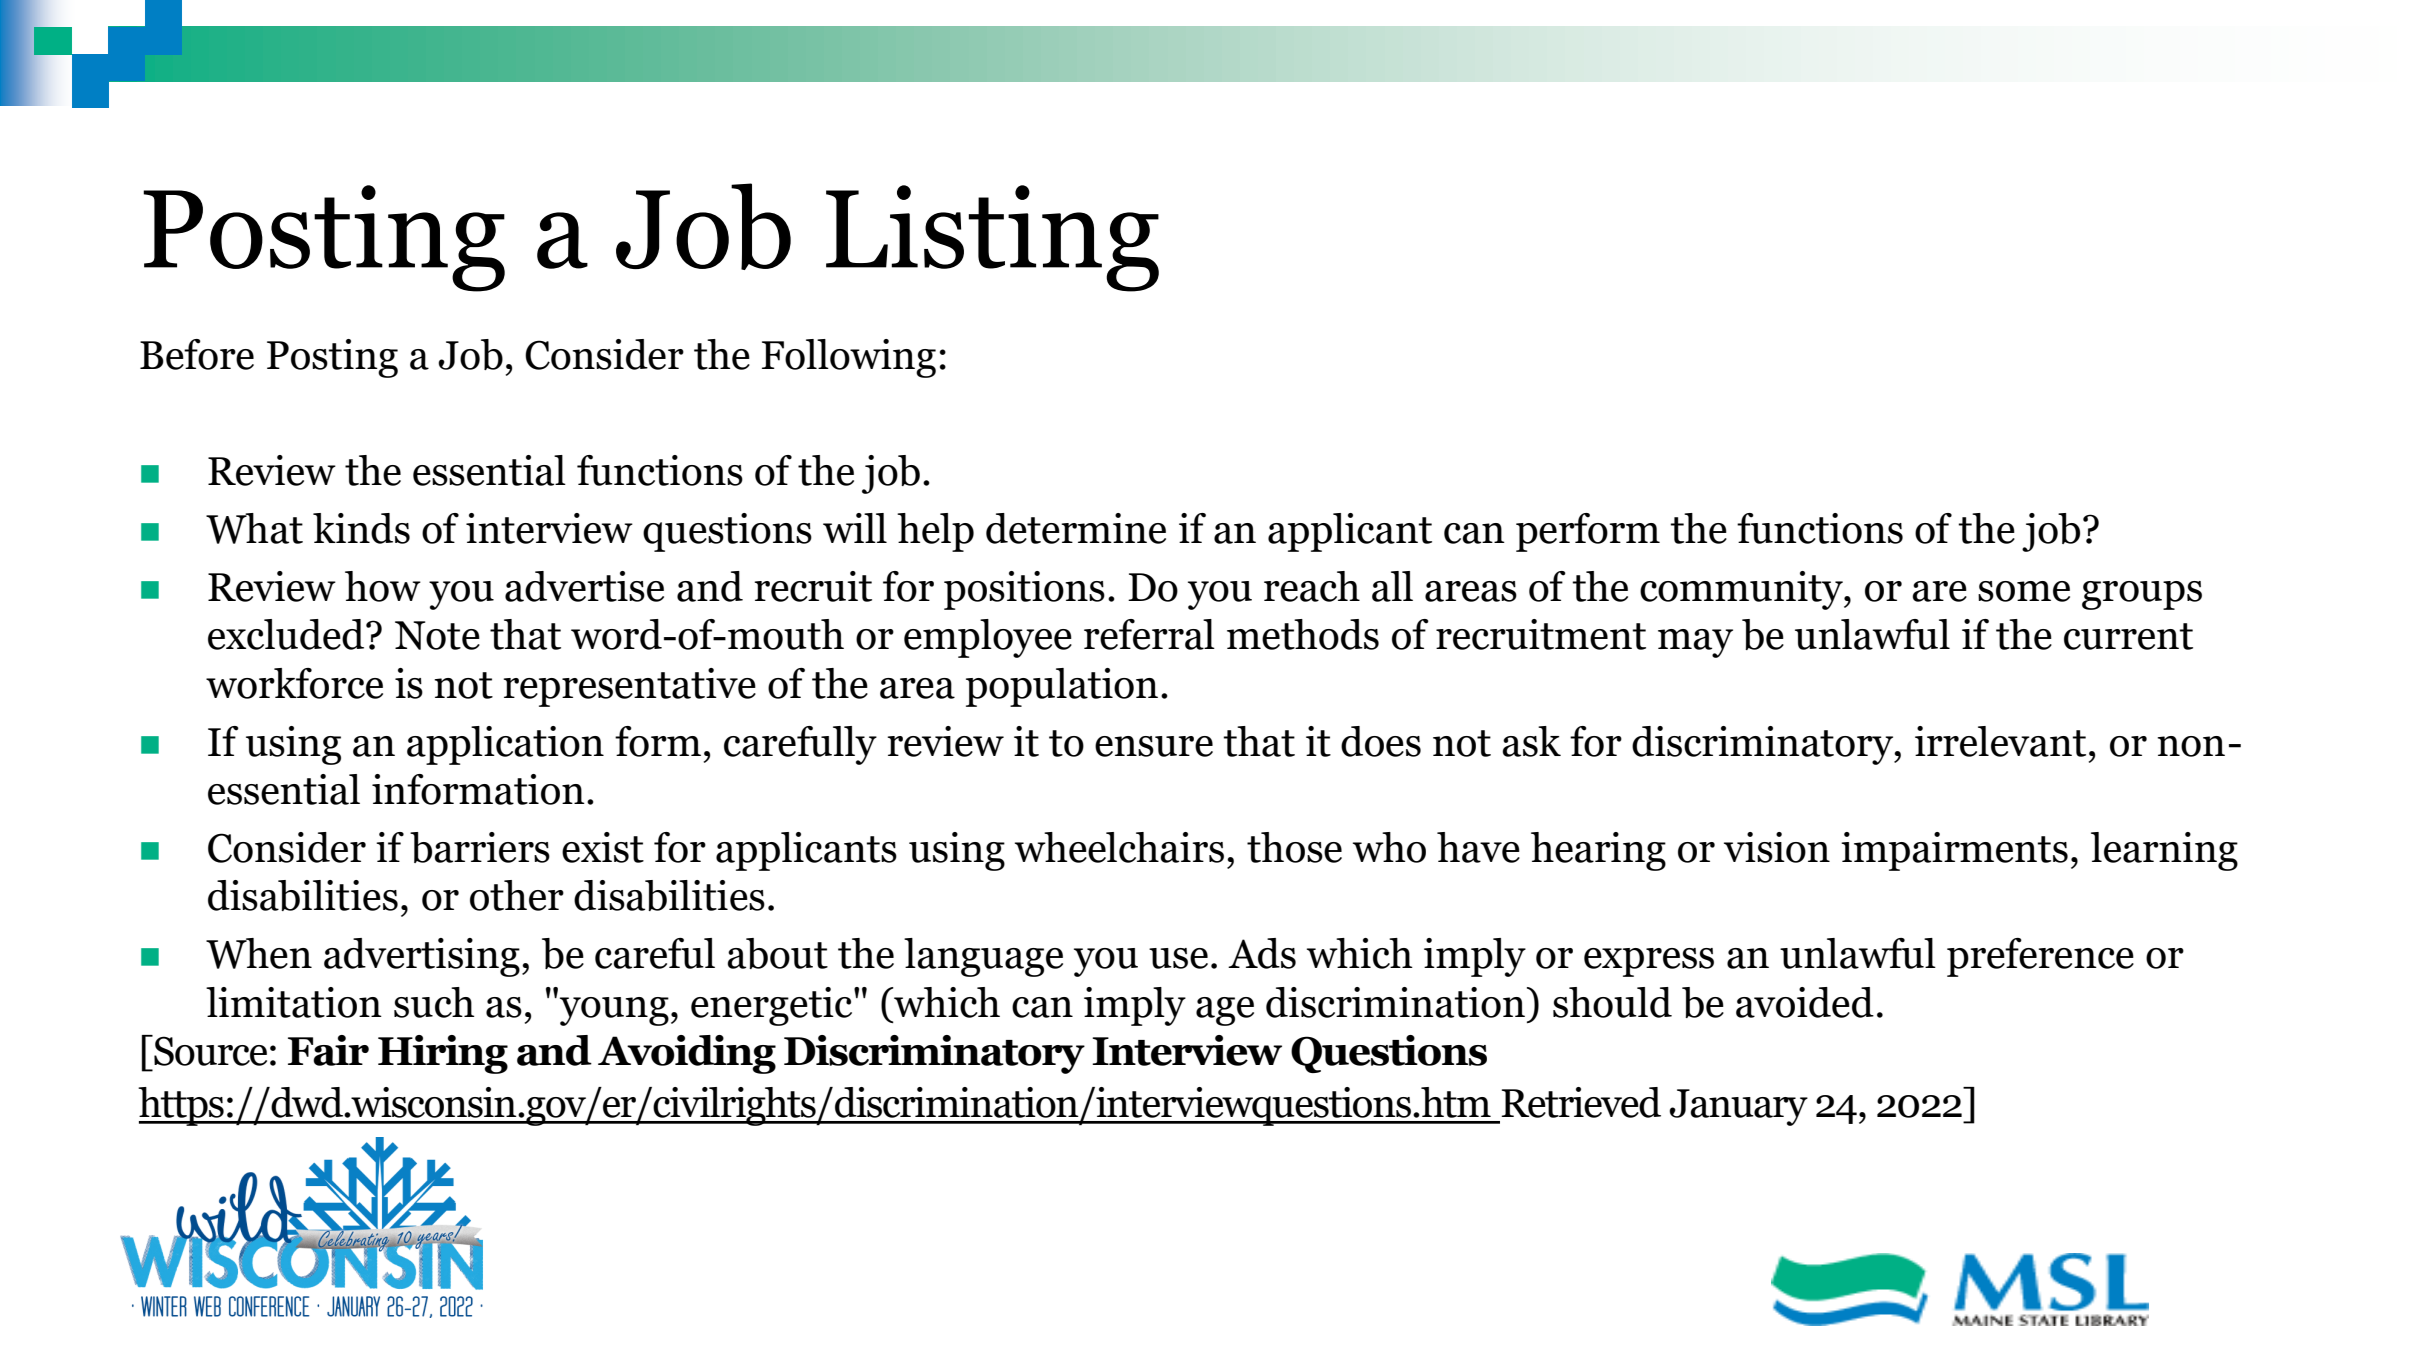  I want to click on January, so click(1738, 1107).
